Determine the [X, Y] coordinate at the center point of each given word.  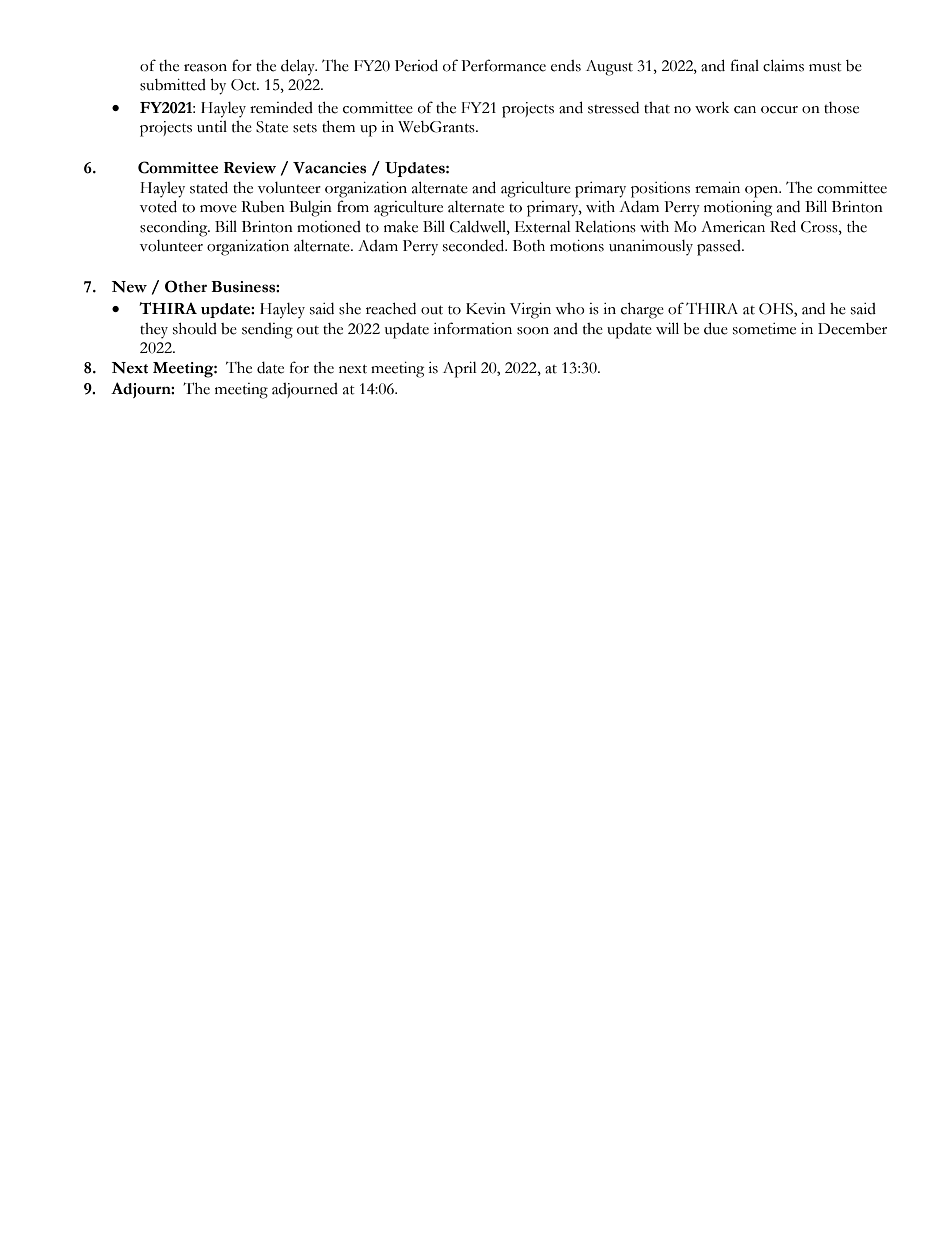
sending [267, 331]
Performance [503, 65]
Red [783, 226]
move [218, 209]
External [543, 227]
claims [783, 65]
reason [205, 68]
